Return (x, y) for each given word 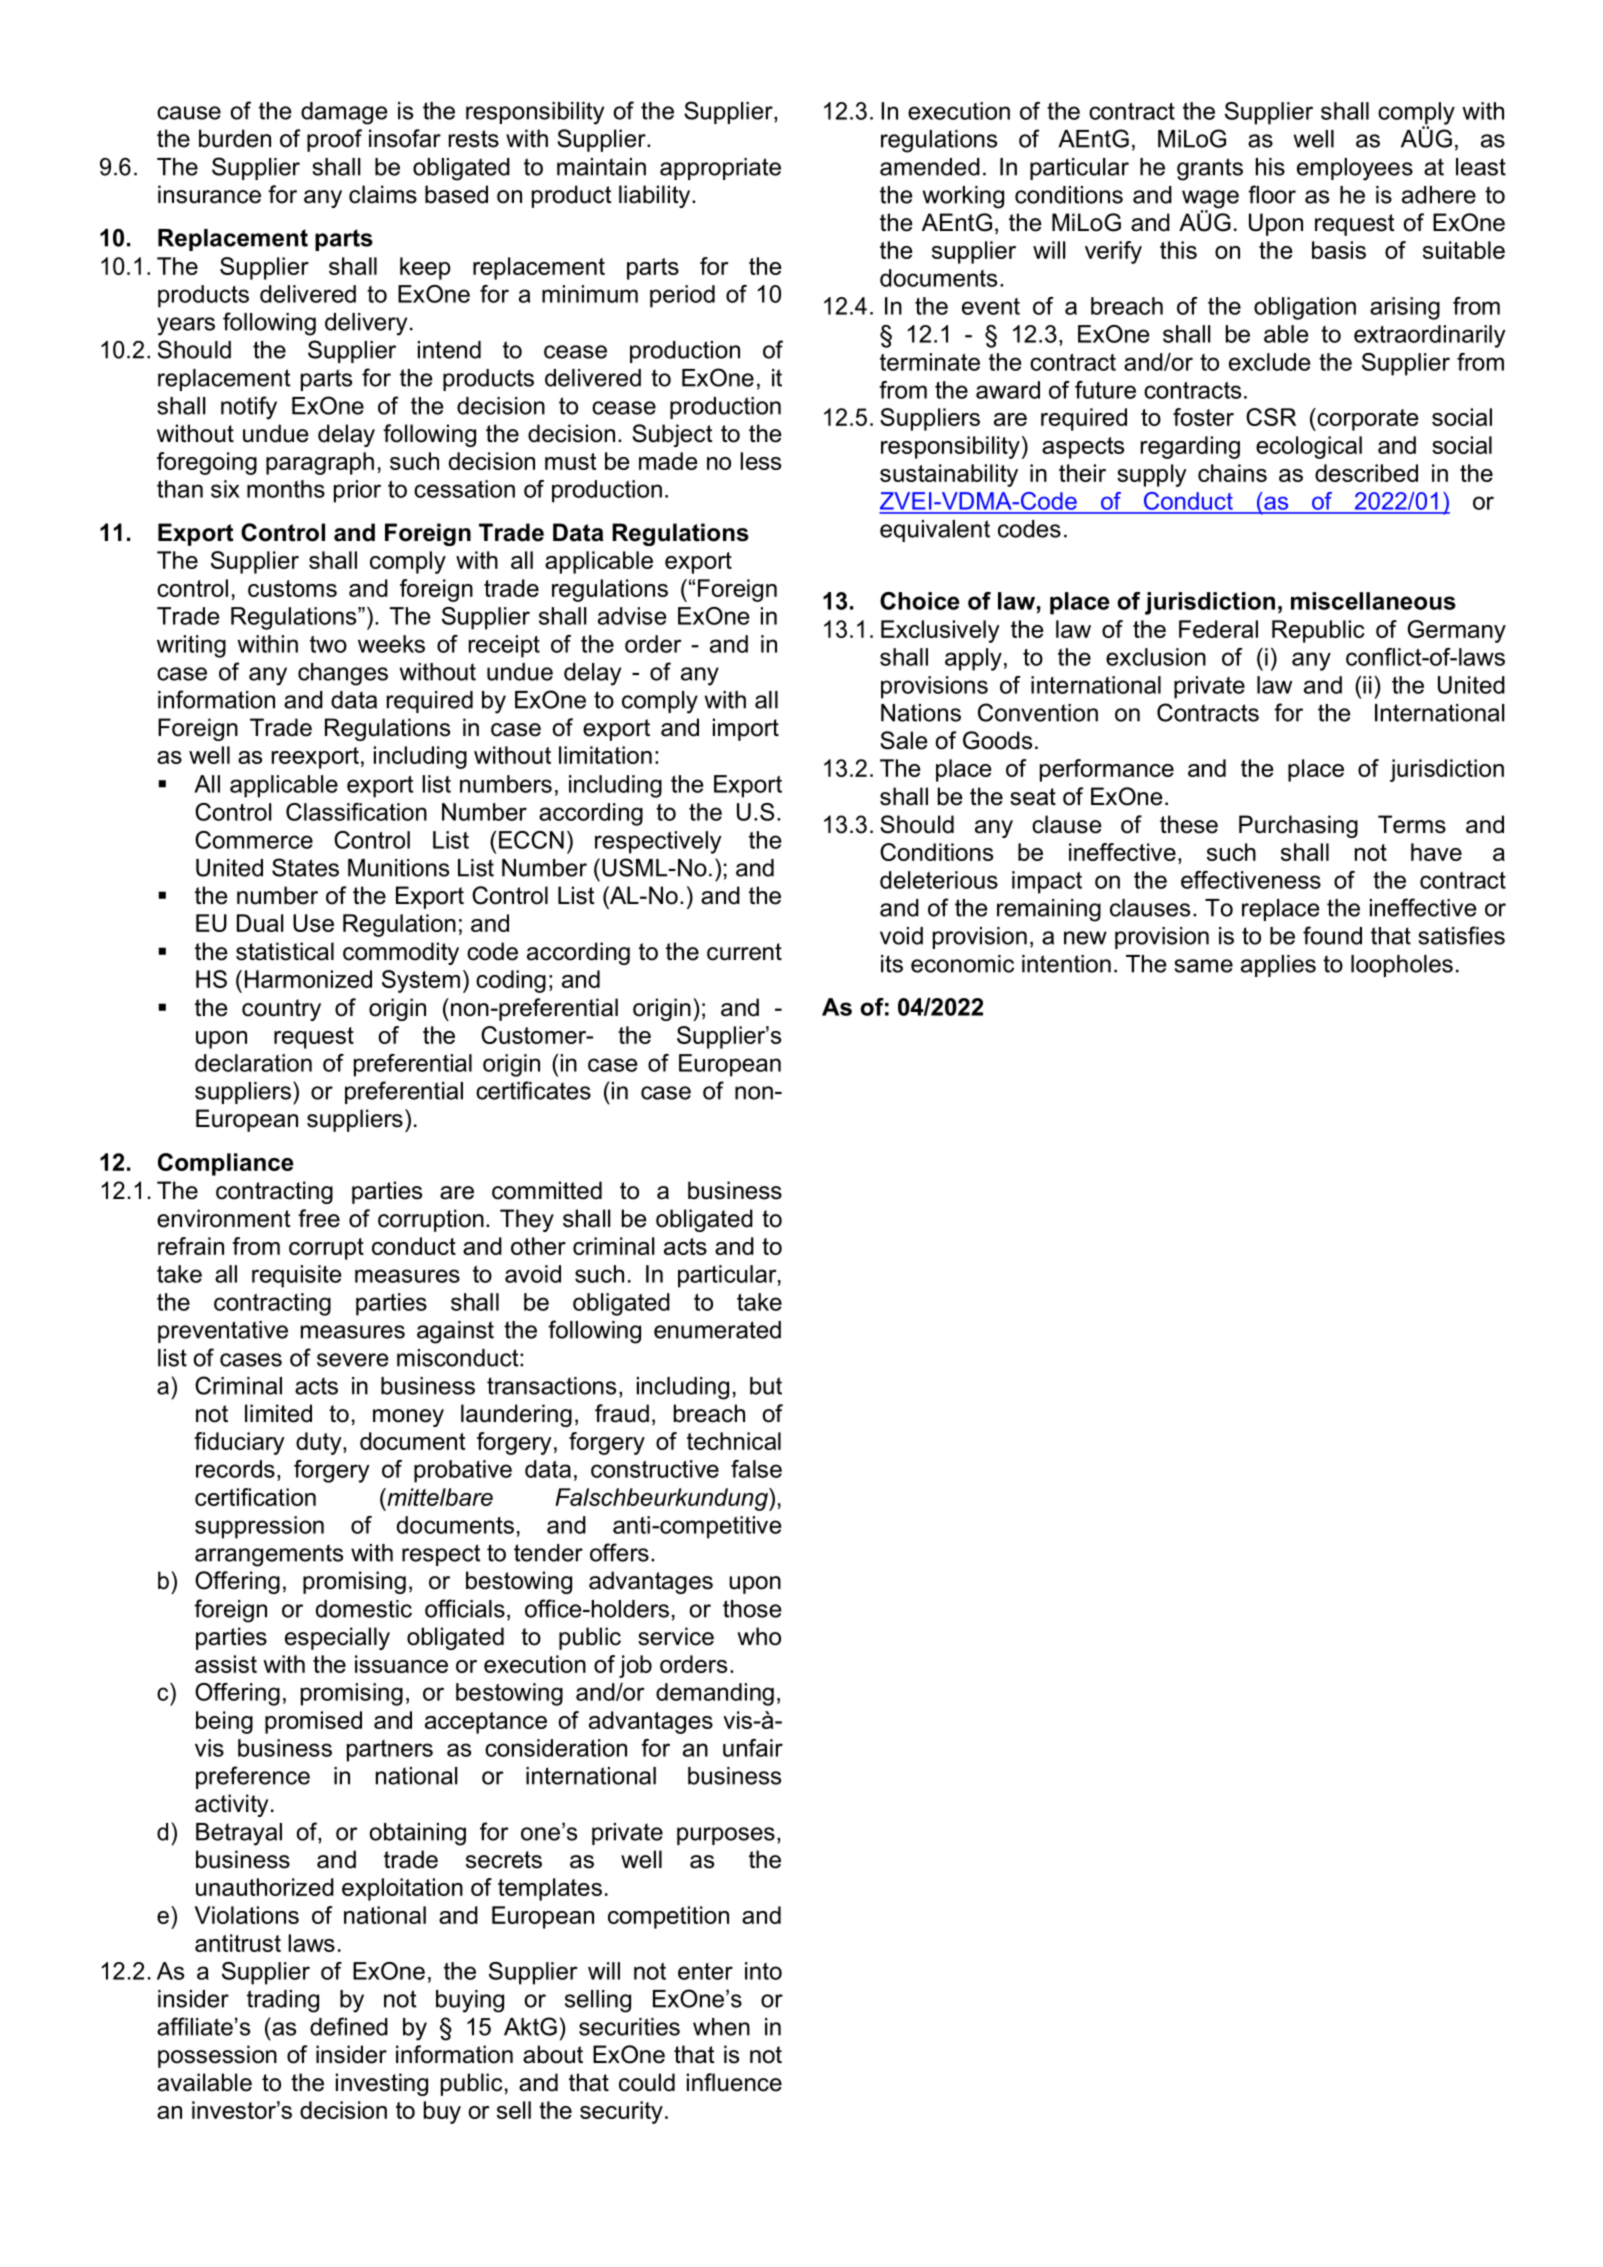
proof (334, 140)
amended (930, 167)
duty (320, 1443)
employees (1355, 169)
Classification (356, 812)
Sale (904, 740)
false (756, 1469)
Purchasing (1298, 826)
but (766, 1386)
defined (349, 2026)
